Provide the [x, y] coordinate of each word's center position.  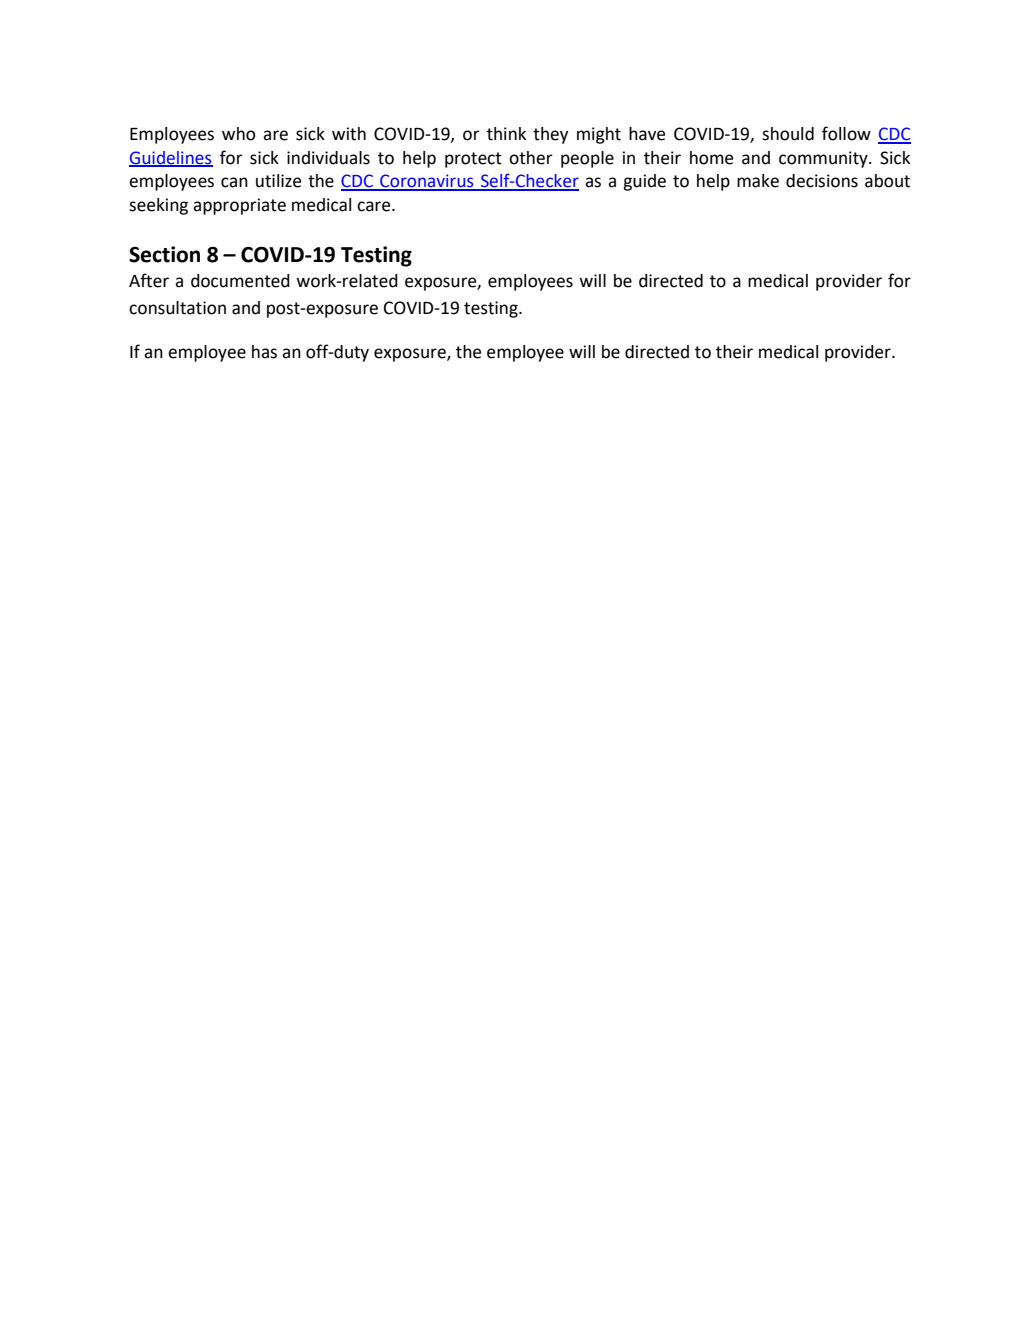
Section [164, 254]
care [375, 206]
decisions [822, 181]
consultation [177, 308]
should [788, 134]
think [506, 134]
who [238, 134]
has [264, 352]
